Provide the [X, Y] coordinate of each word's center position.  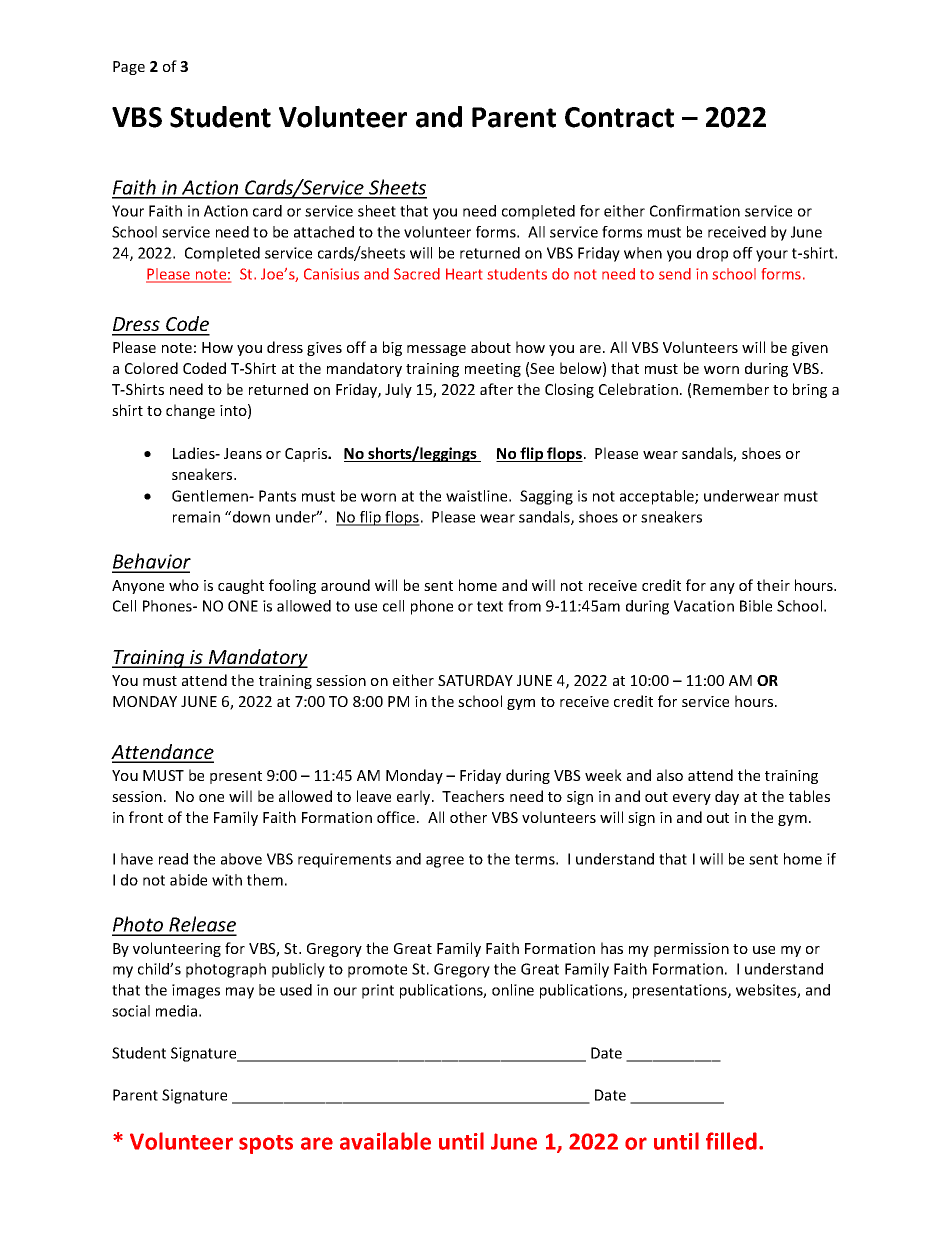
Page [129, 68]
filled [731, 1141]
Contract [619, 117]
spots [266, 1144]
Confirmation [695, 211]
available [385, 1141]
